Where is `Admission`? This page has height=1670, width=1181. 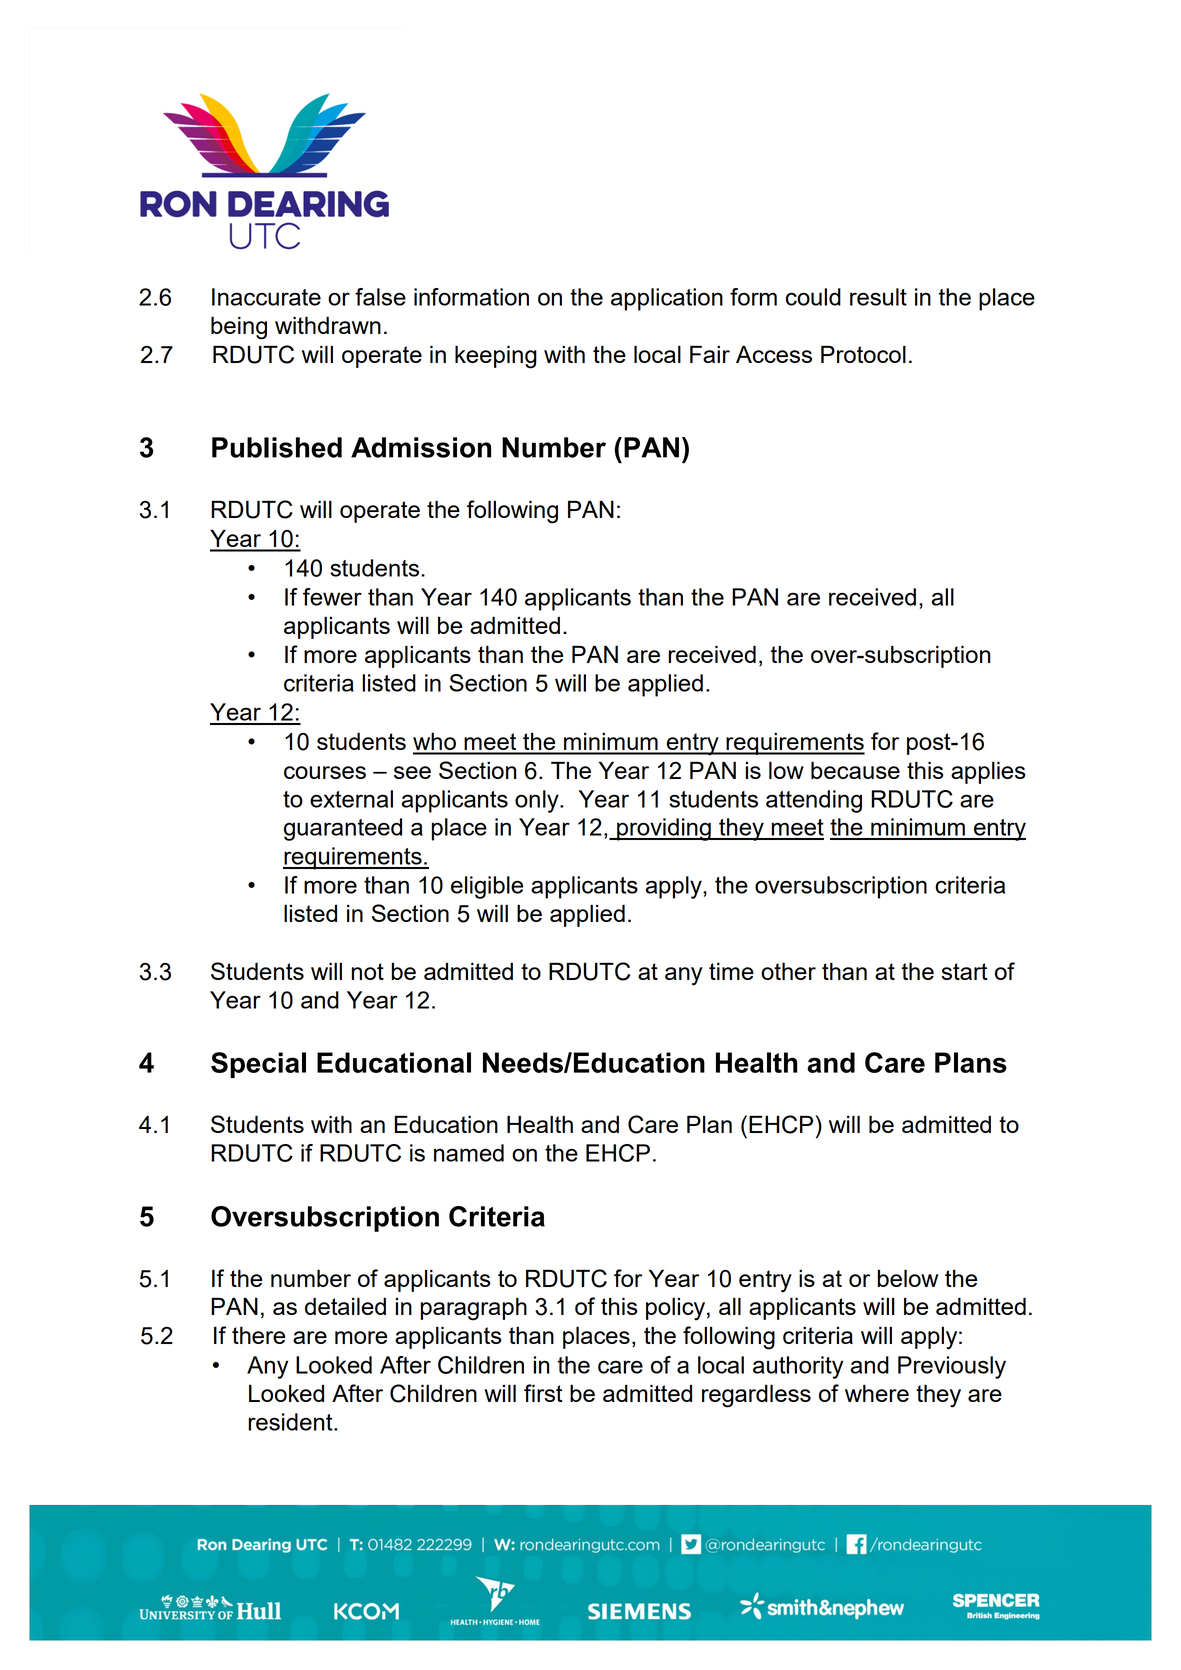 Admission is located at coordinates (421, 447).
